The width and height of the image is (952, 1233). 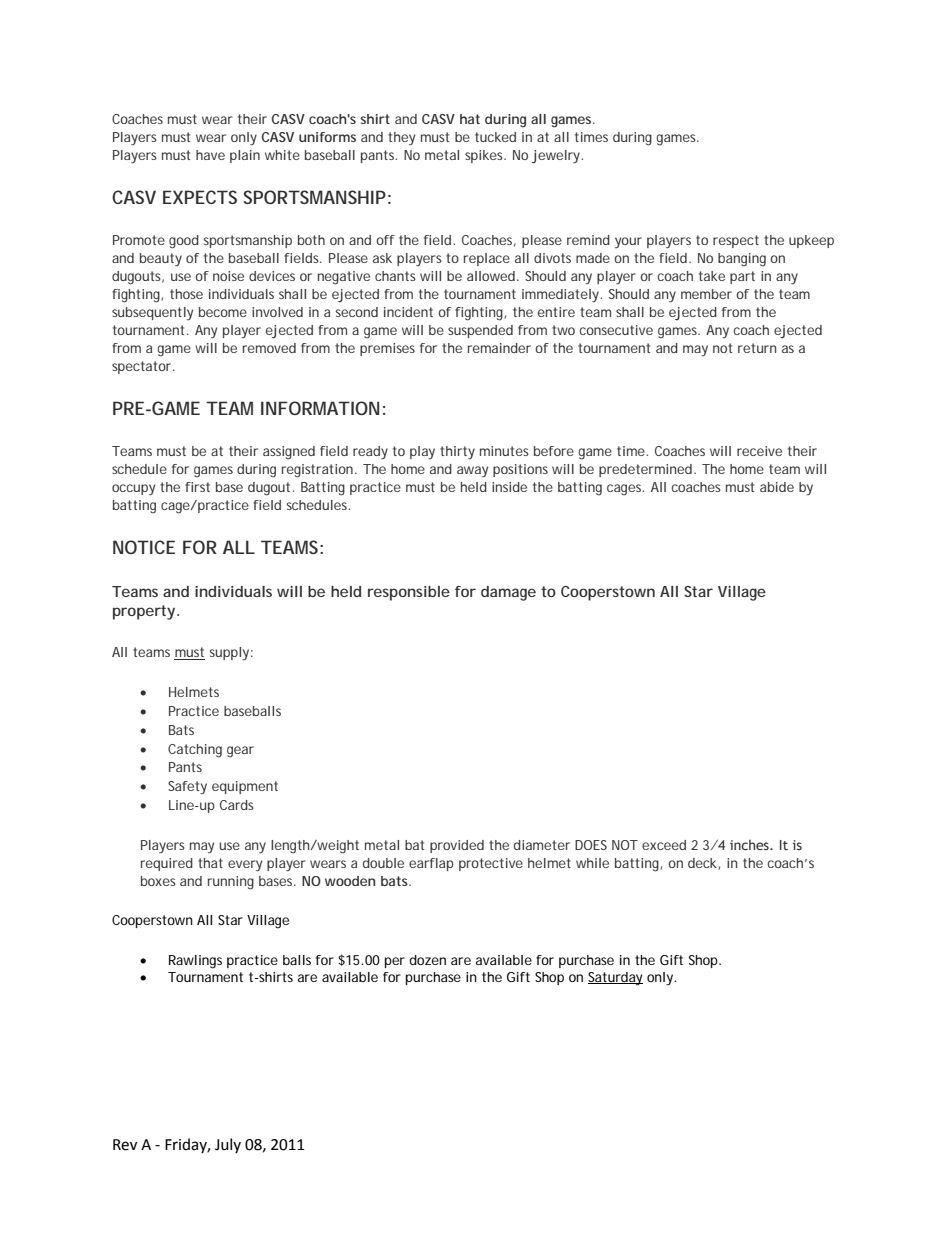 What do you see at coordinates (228, 1145) in the image?
I see `July` at bounding box center [228, 1145].
